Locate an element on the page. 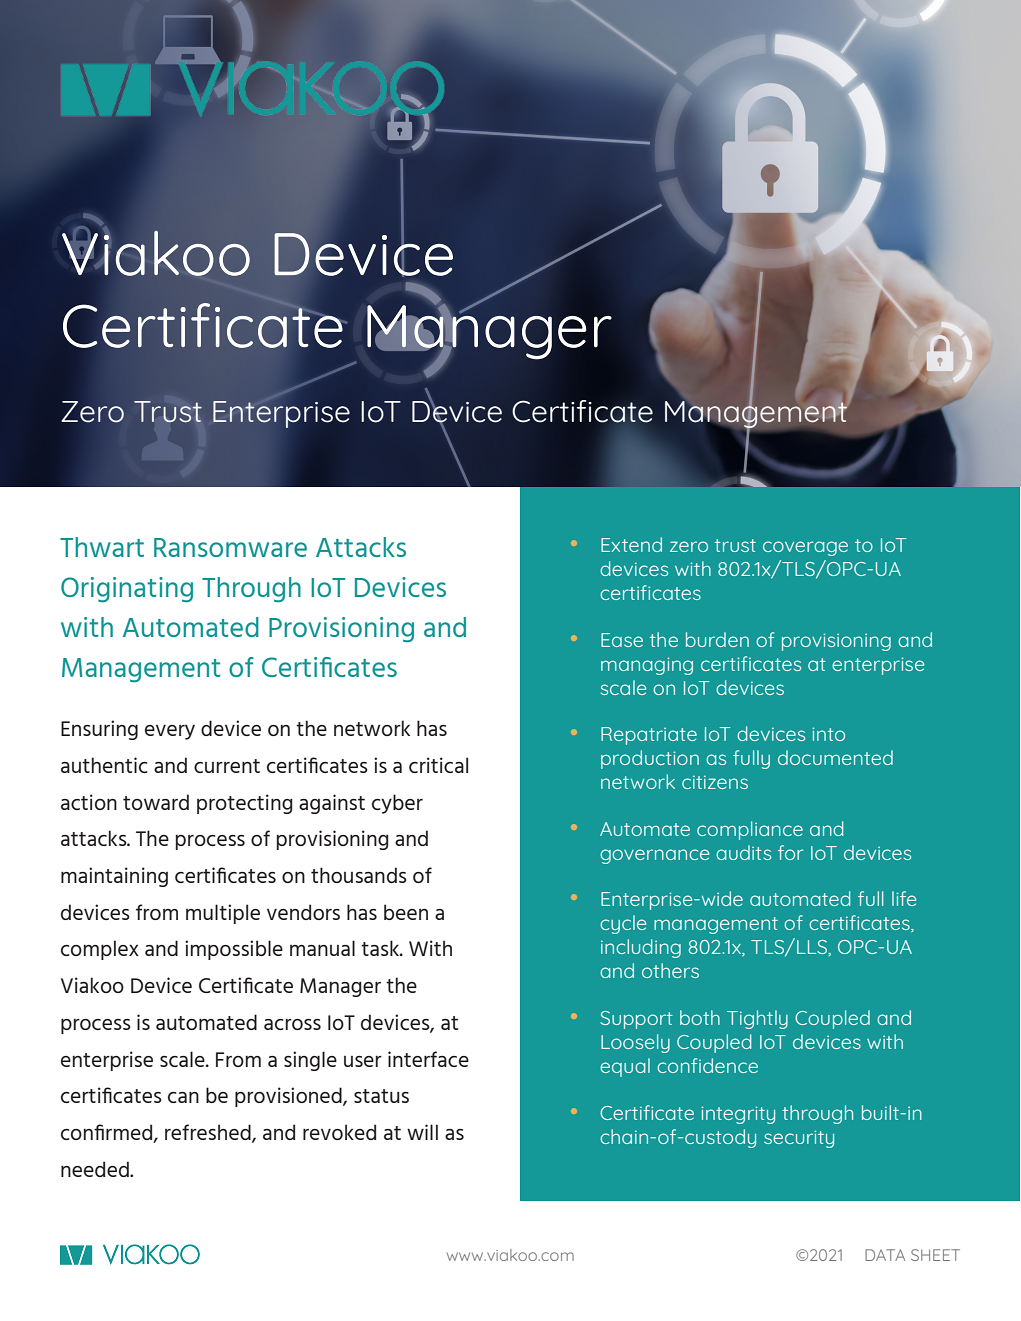 The width and height of the document is (1021, 1321). life is located at coordinates (904, 898).
